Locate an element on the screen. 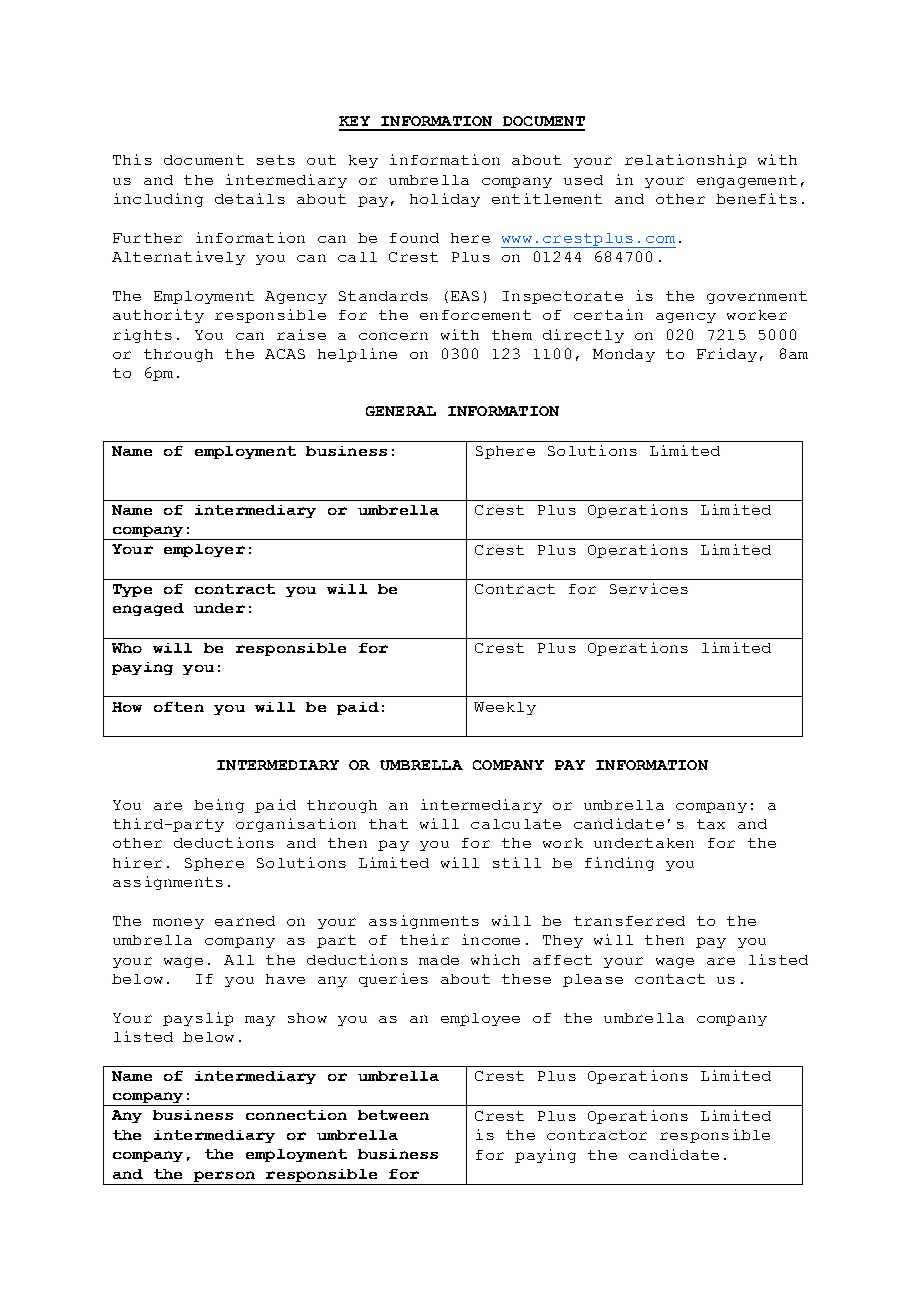  money is located at coordinates (178, 923).
